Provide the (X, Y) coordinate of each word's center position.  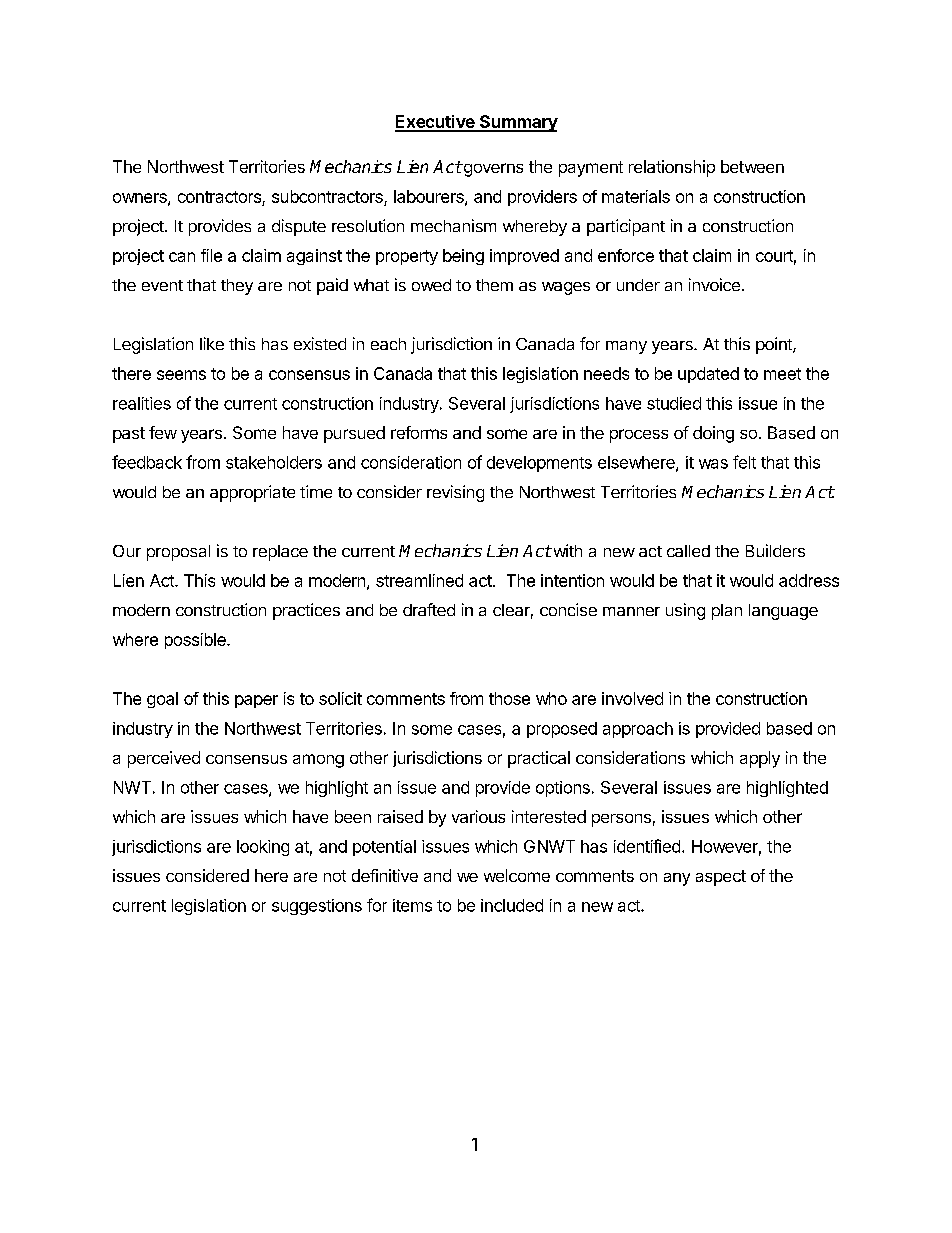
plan (727, 612)
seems (181, 375)
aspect (721, 878)
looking (263, 848)
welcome (517, 875)
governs (492, 170)
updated (708, 375)
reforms (419, 432)
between (752, 166)
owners (141, 199)
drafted (429, 609)
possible (196, 641)
